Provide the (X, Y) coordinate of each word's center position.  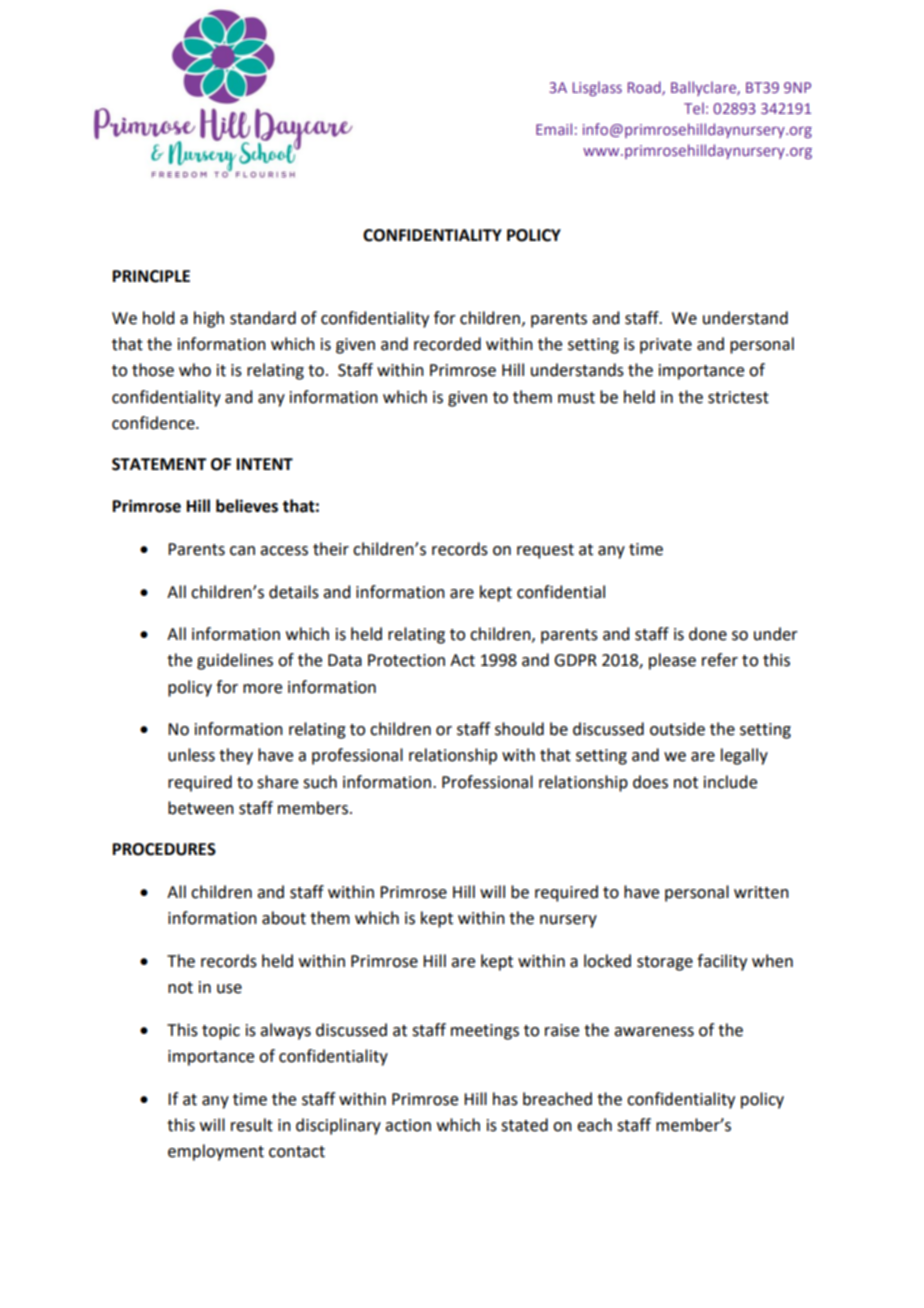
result (252, 1125)
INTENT (265, 464)
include (730, 782)
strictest (738, 397)
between (201, 808)
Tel (694, 108)
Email (554, 129)
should (519, 729)
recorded (447, 344)
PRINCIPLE (151, 276)
